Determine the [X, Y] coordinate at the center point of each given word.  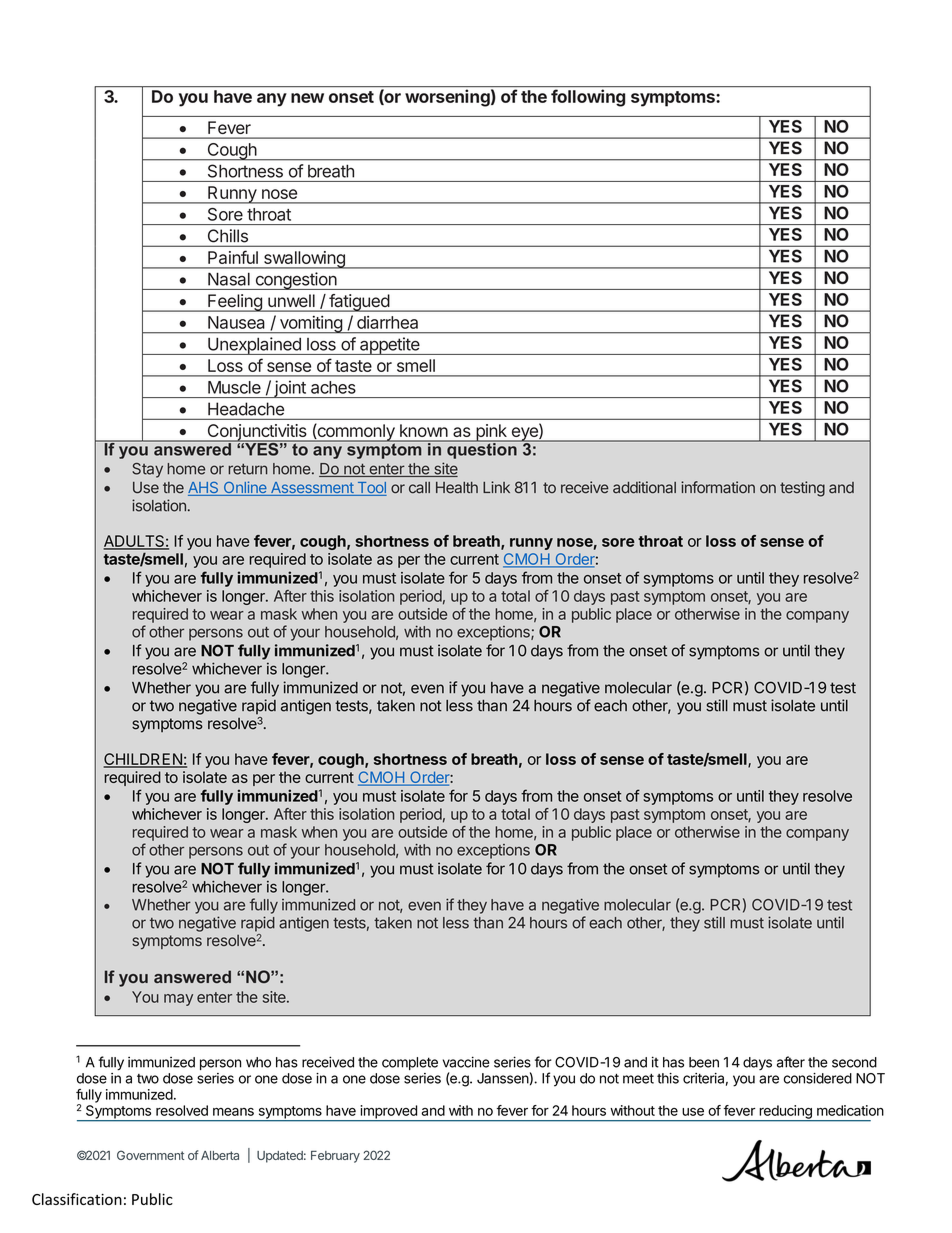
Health [457, 488]
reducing [785, 1113]
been [704, 1062]
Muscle [234, 387]
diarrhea [387, 322]
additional [644, 487]
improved [388, 1113]
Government [150, 1155]
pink [491, 433]
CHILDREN [143, 760]
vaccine [466, 1062]
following [588, 98]
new [307, 98]
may [178, 1000]
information [718, 487]
